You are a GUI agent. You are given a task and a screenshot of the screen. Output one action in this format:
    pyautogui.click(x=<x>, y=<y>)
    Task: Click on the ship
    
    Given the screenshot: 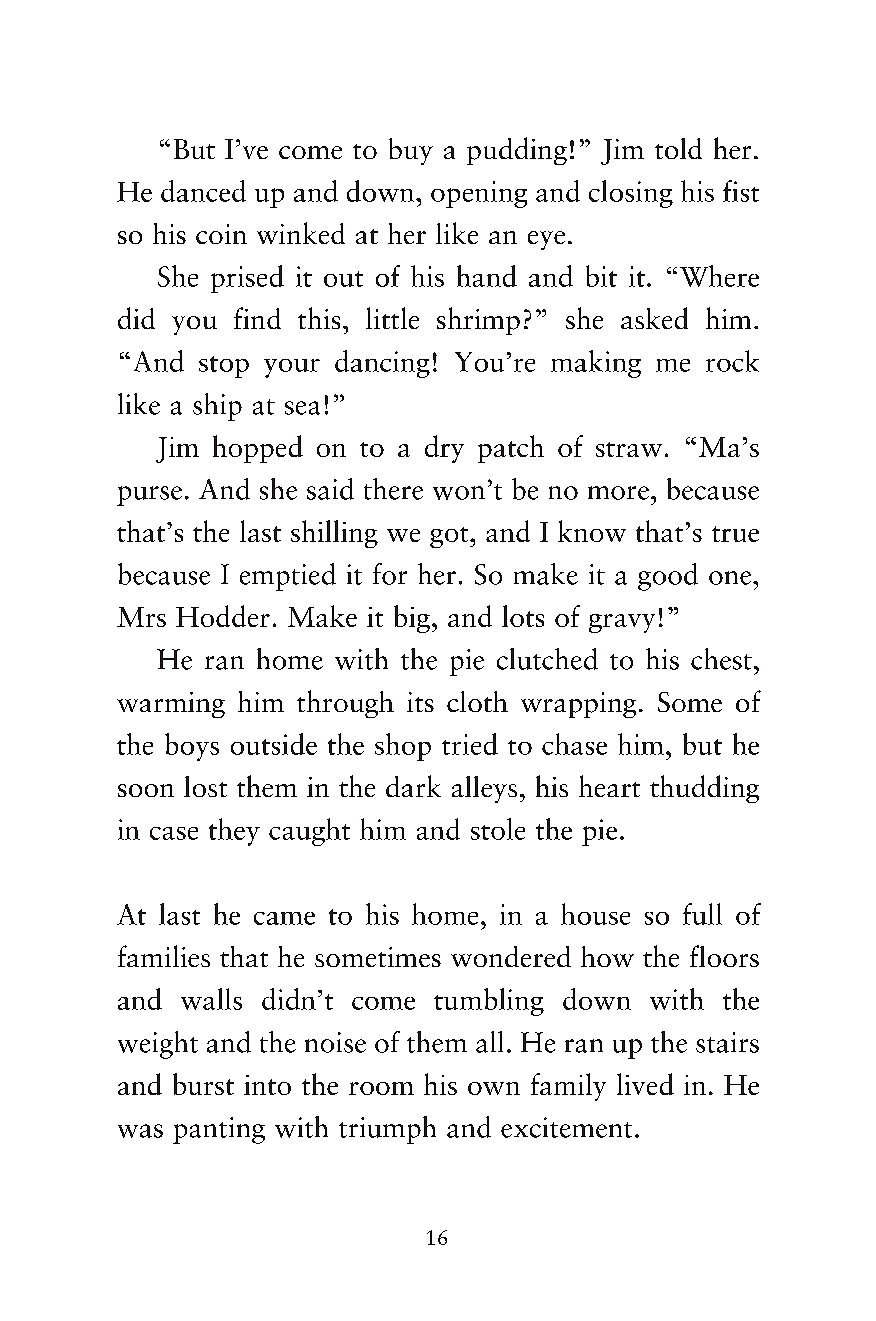 What is the action you would take?
    pyautogui.click(x=217, y=407)
